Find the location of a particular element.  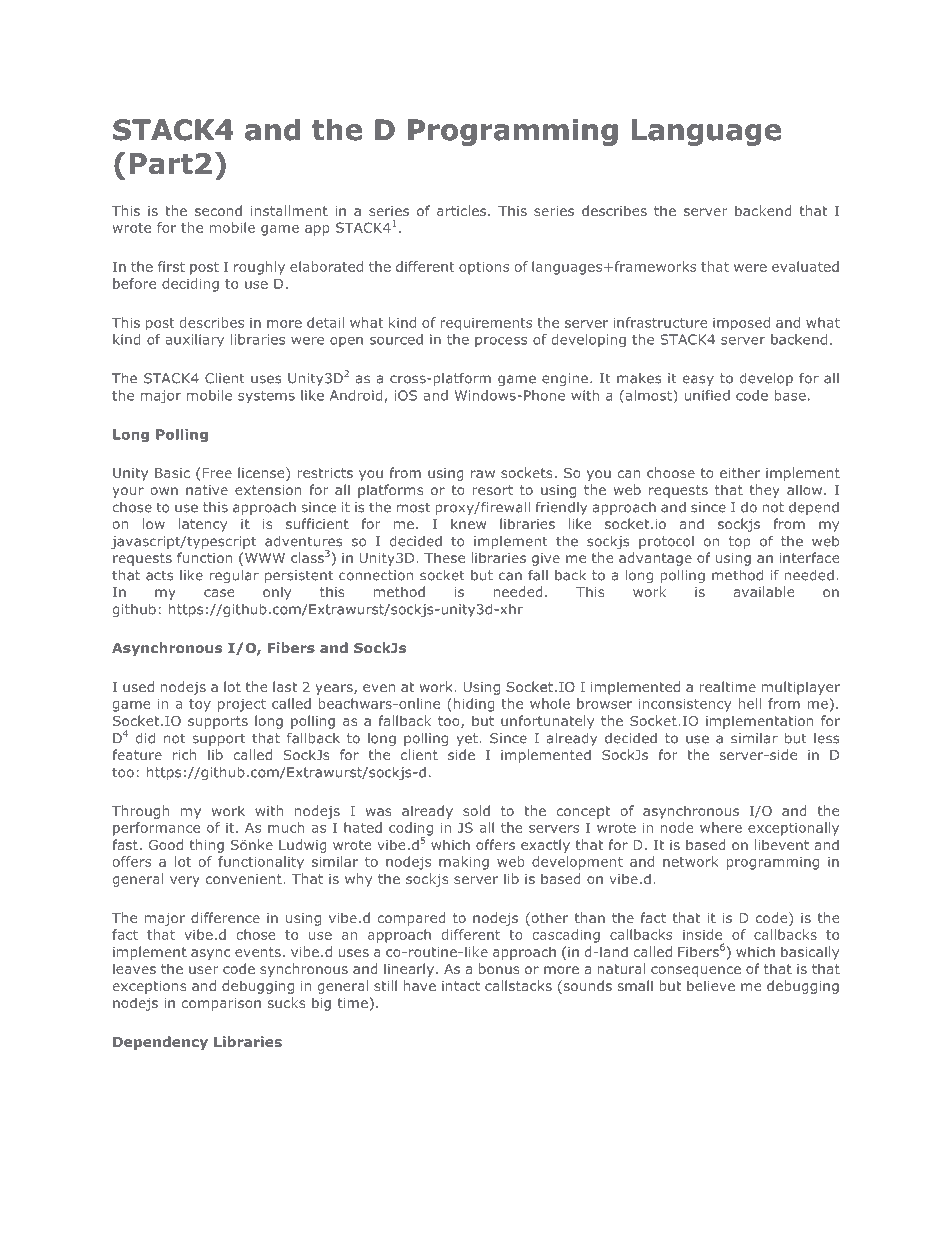

systems is located at coordinates (266, 397).
